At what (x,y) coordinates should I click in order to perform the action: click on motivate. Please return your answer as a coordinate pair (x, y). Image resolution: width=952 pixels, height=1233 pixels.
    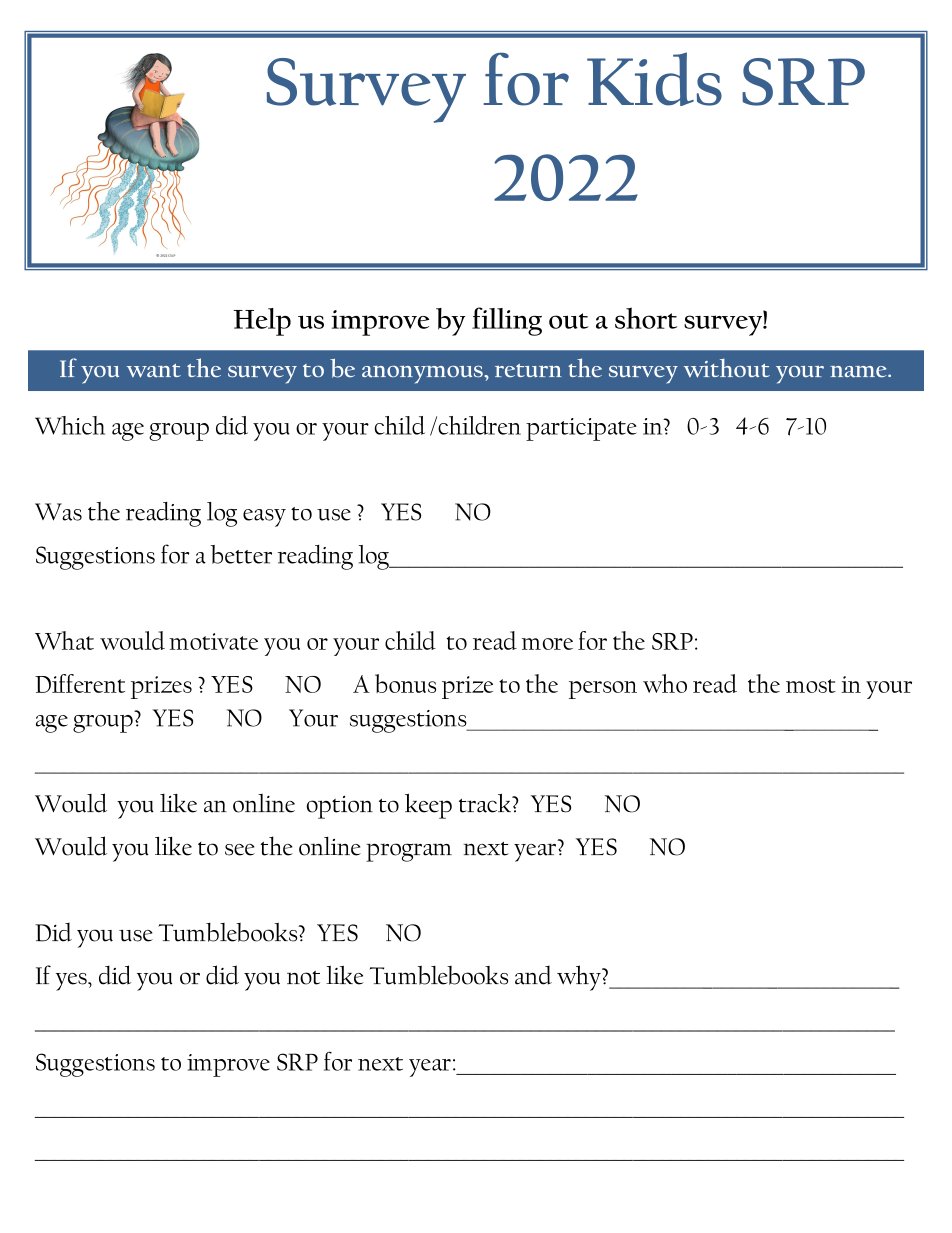
    Looking at the image, I should click on (213, 641).
